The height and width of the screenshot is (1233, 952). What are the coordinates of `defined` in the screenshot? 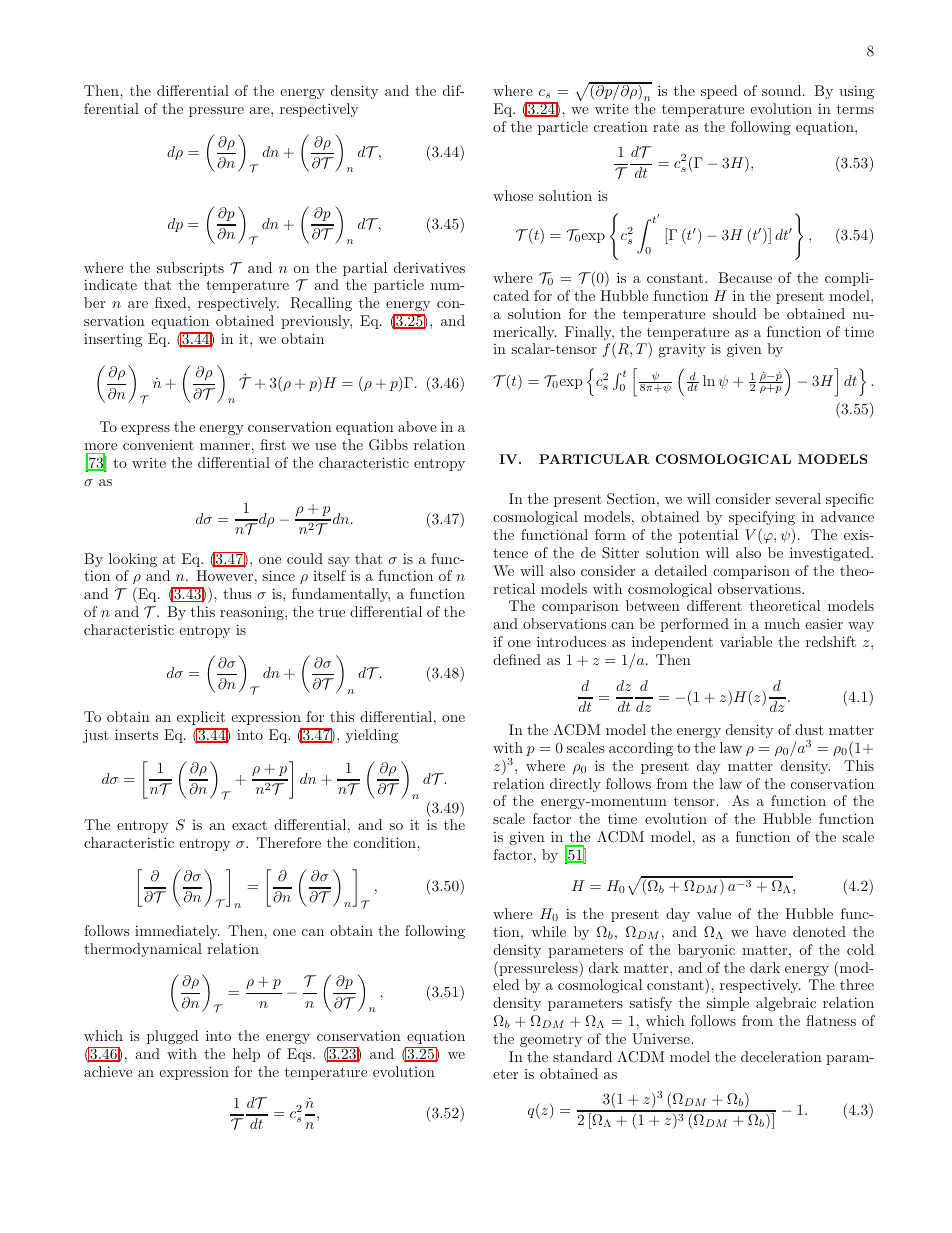 It's located at (517, 659).
